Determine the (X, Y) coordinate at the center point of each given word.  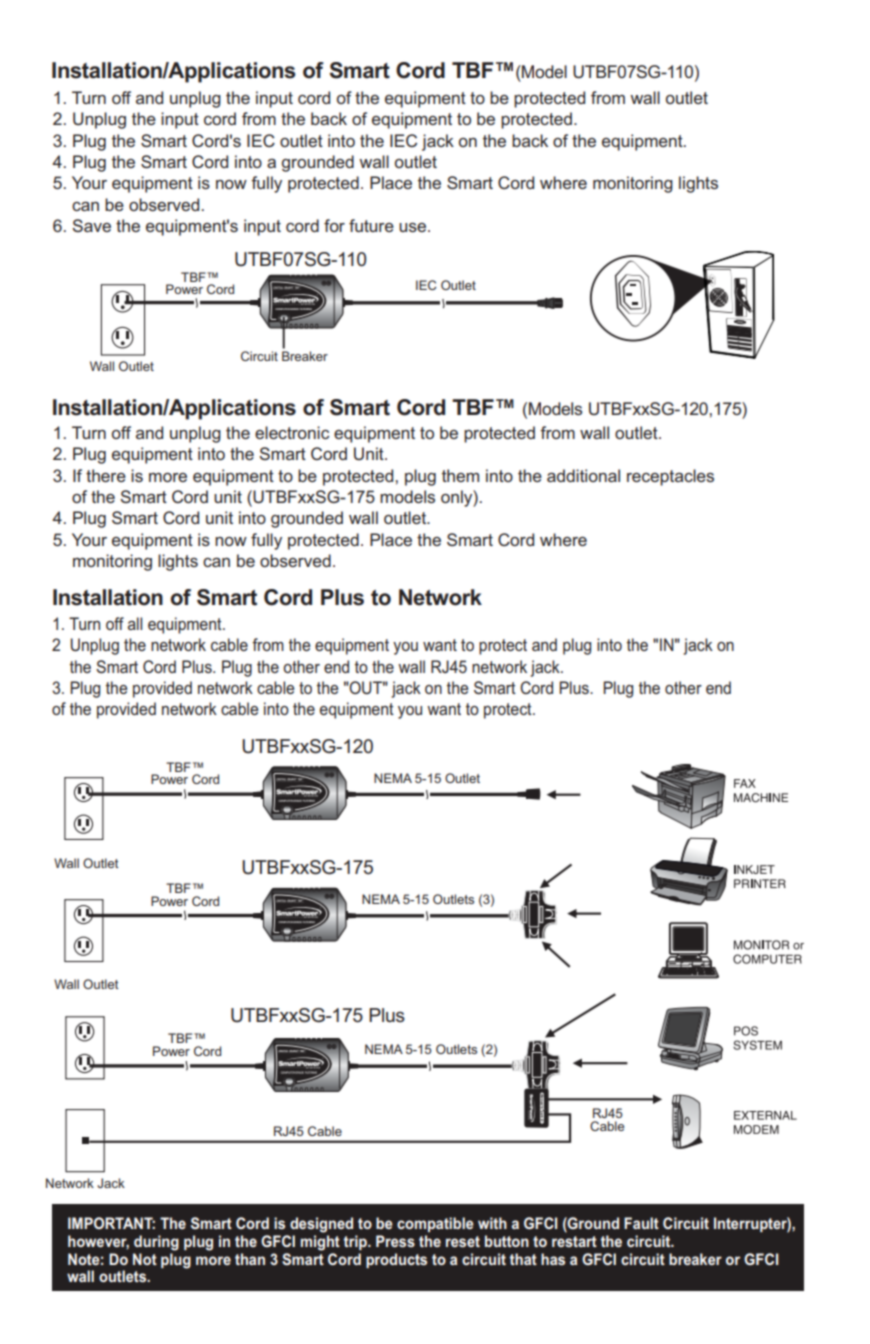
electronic (292, 432)
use (414, 227)
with (492, 1223)
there (106, 475)
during (156, 1243)
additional (583, 475)
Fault (641, 1223)
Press (395, 1241)
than (250, 1259)
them (460, 475)
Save (91, 225)
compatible (435, 1224)
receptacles (670, 477)
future (371, 225)
